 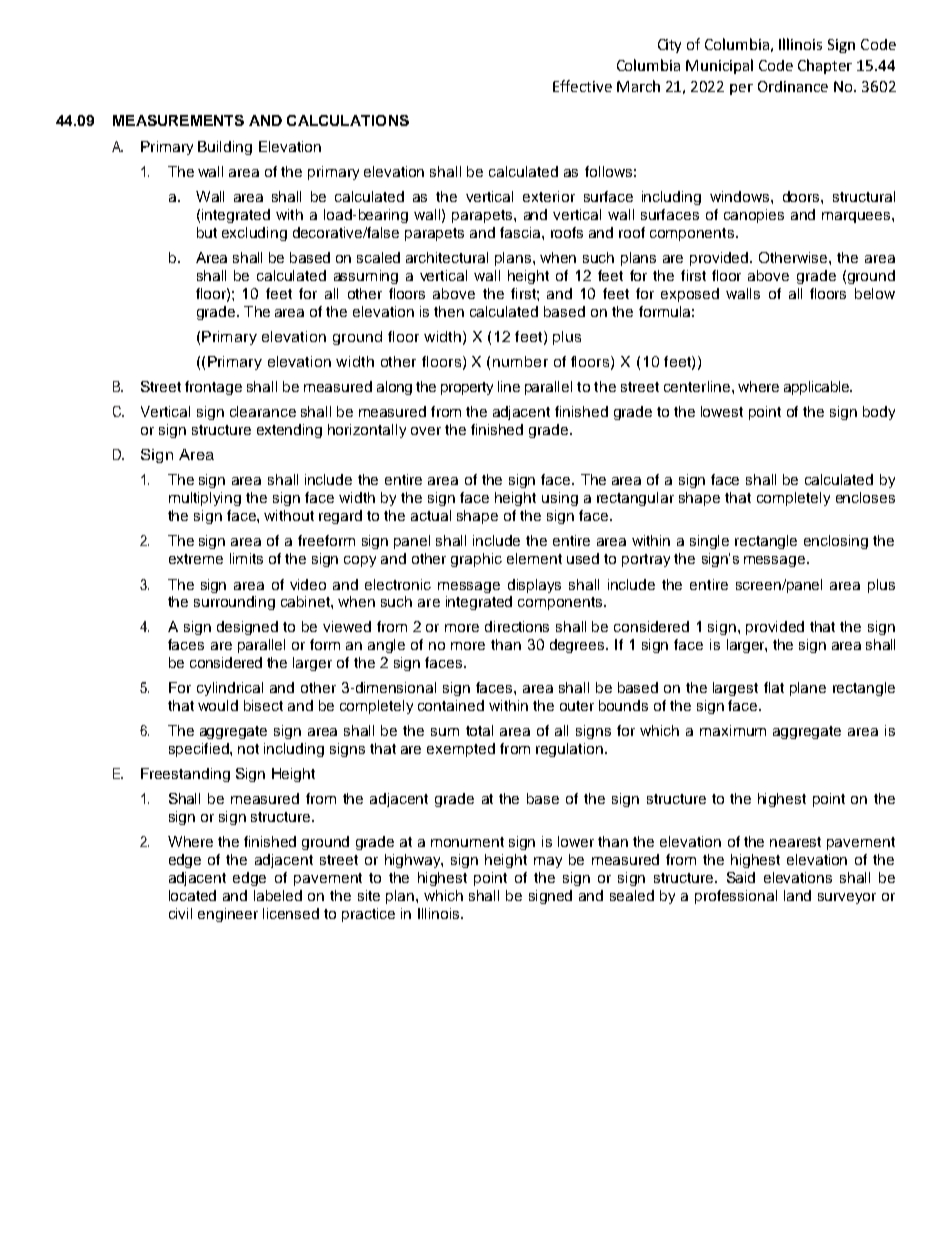 I want to click on may, so click(x=548, y=862).
